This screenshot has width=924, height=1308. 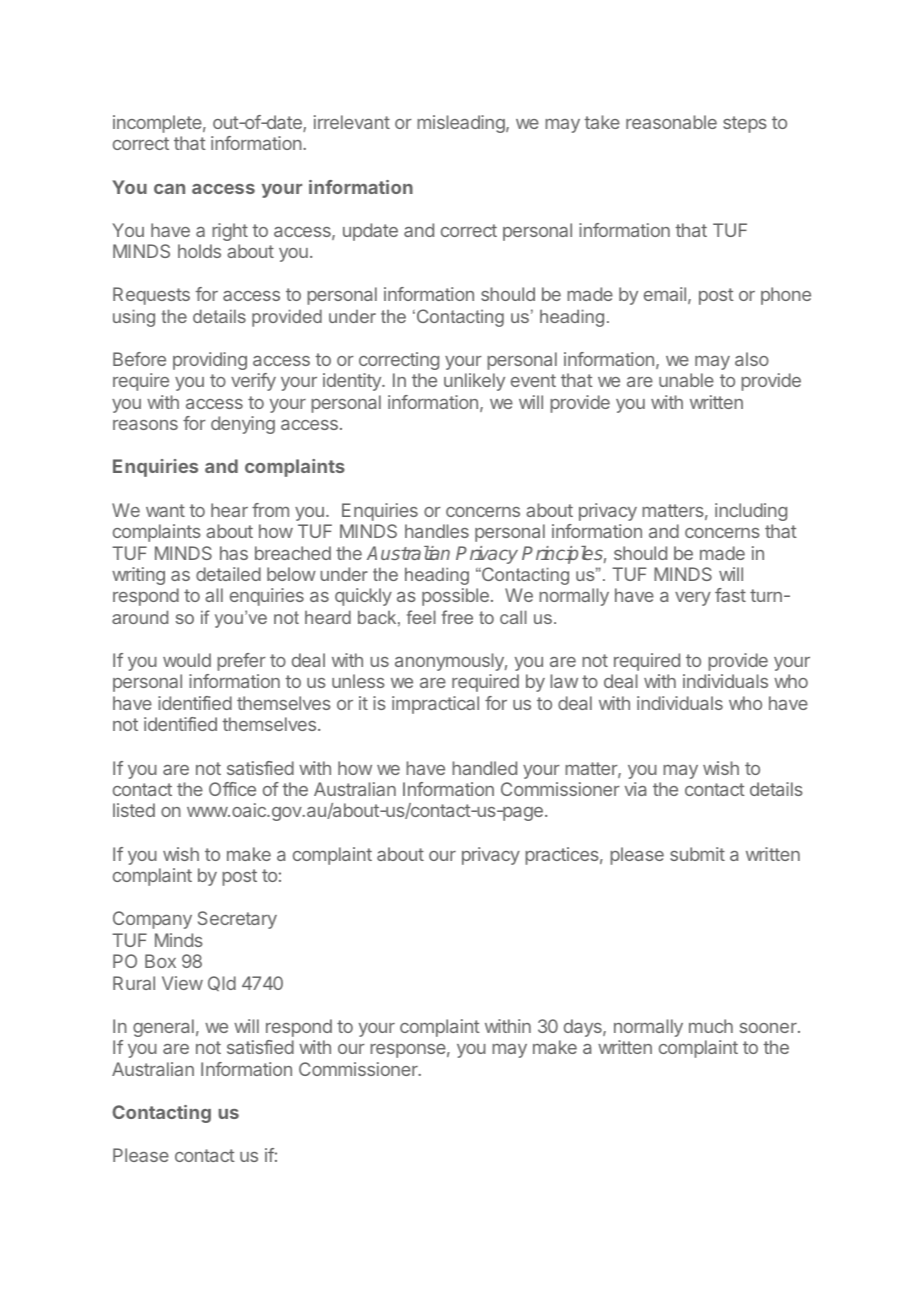 I want to click on Qld, so click(x=222, y=983).
